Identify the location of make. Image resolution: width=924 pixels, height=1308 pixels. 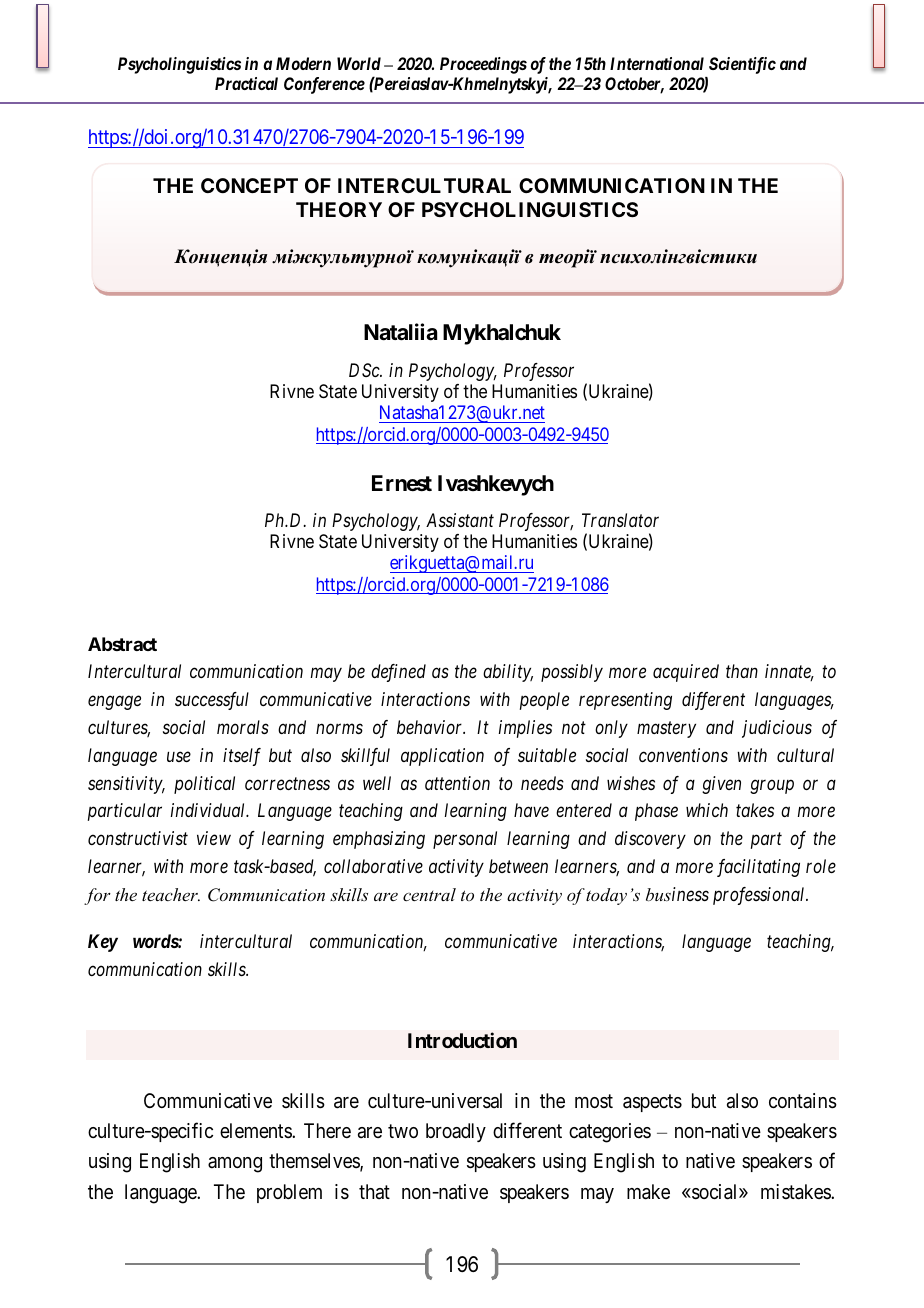
(648, 1192).
